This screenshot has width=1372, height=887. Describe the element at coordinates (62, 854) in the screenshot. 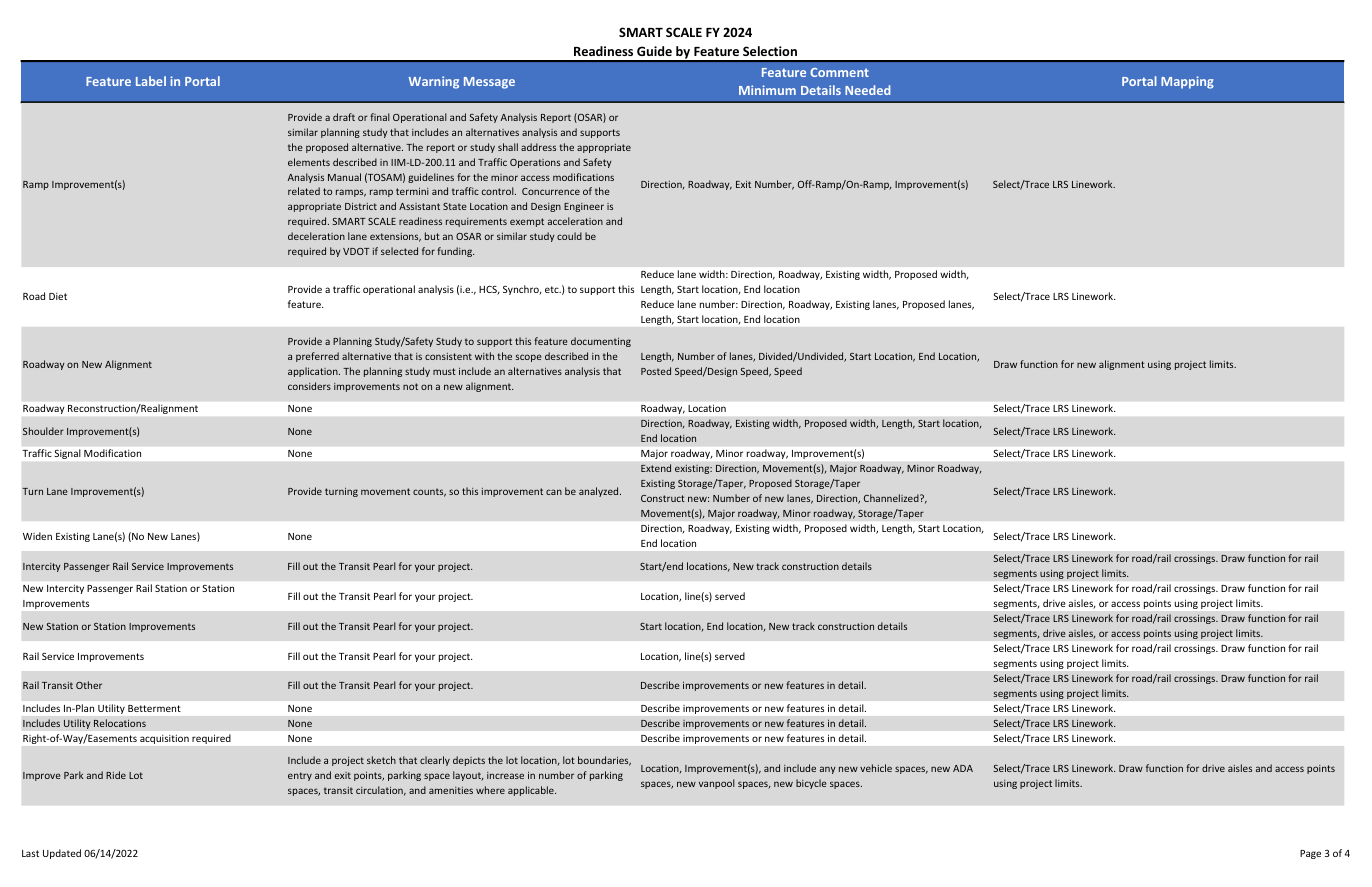

I see `Updated` at that location.
